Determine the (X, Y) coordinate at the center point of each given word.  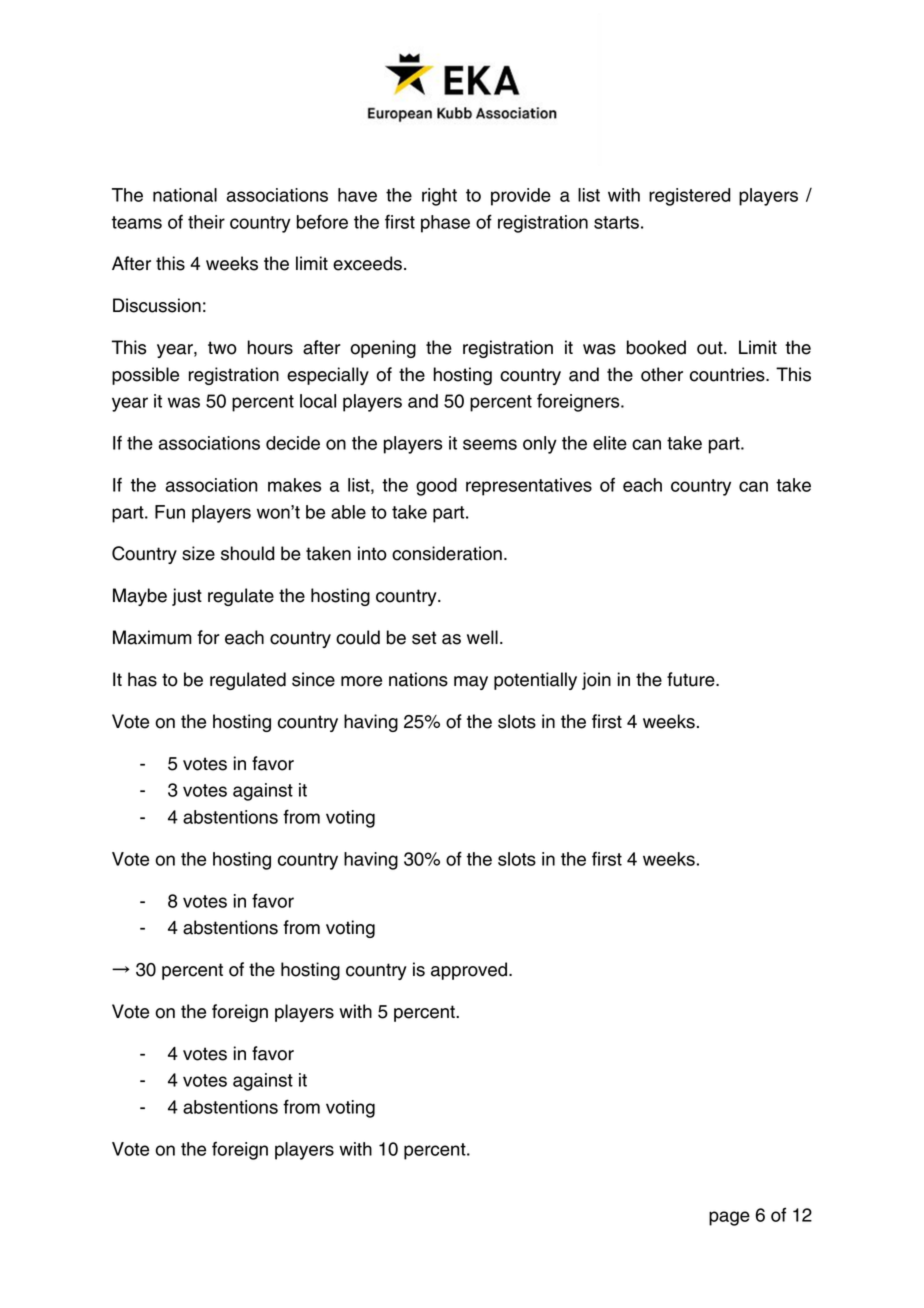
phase (445, 224)
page (729, 1218)
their (206, 222)
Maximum (152, 637)
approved (470, 971)
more (361, 681)
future (692, 679)
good (436, 487)
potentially (535, 681)
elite (610, 443)
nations (418, 679)
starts (616, 222)
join (596, 681)
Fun (170, 512)
